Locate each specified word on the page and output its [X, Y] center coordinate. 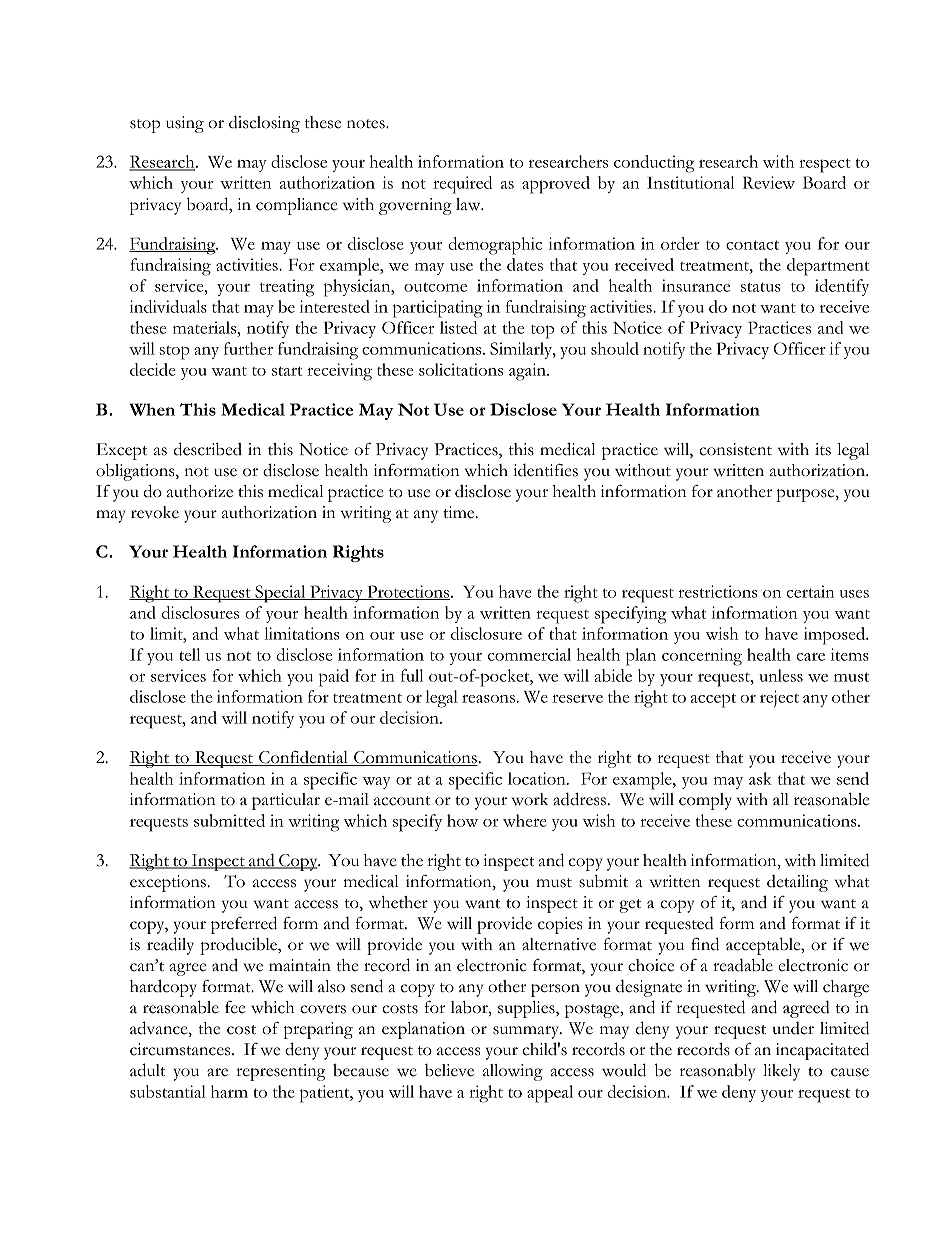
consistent [735, 449]
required [462, 185]
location [538, 778]
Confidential [303, 758]
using [185, 124]
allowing [513, 1072]
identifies [545, 470]
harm [229, 1091]
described [208, 449]
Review [769, 182]
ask [760, 778]
